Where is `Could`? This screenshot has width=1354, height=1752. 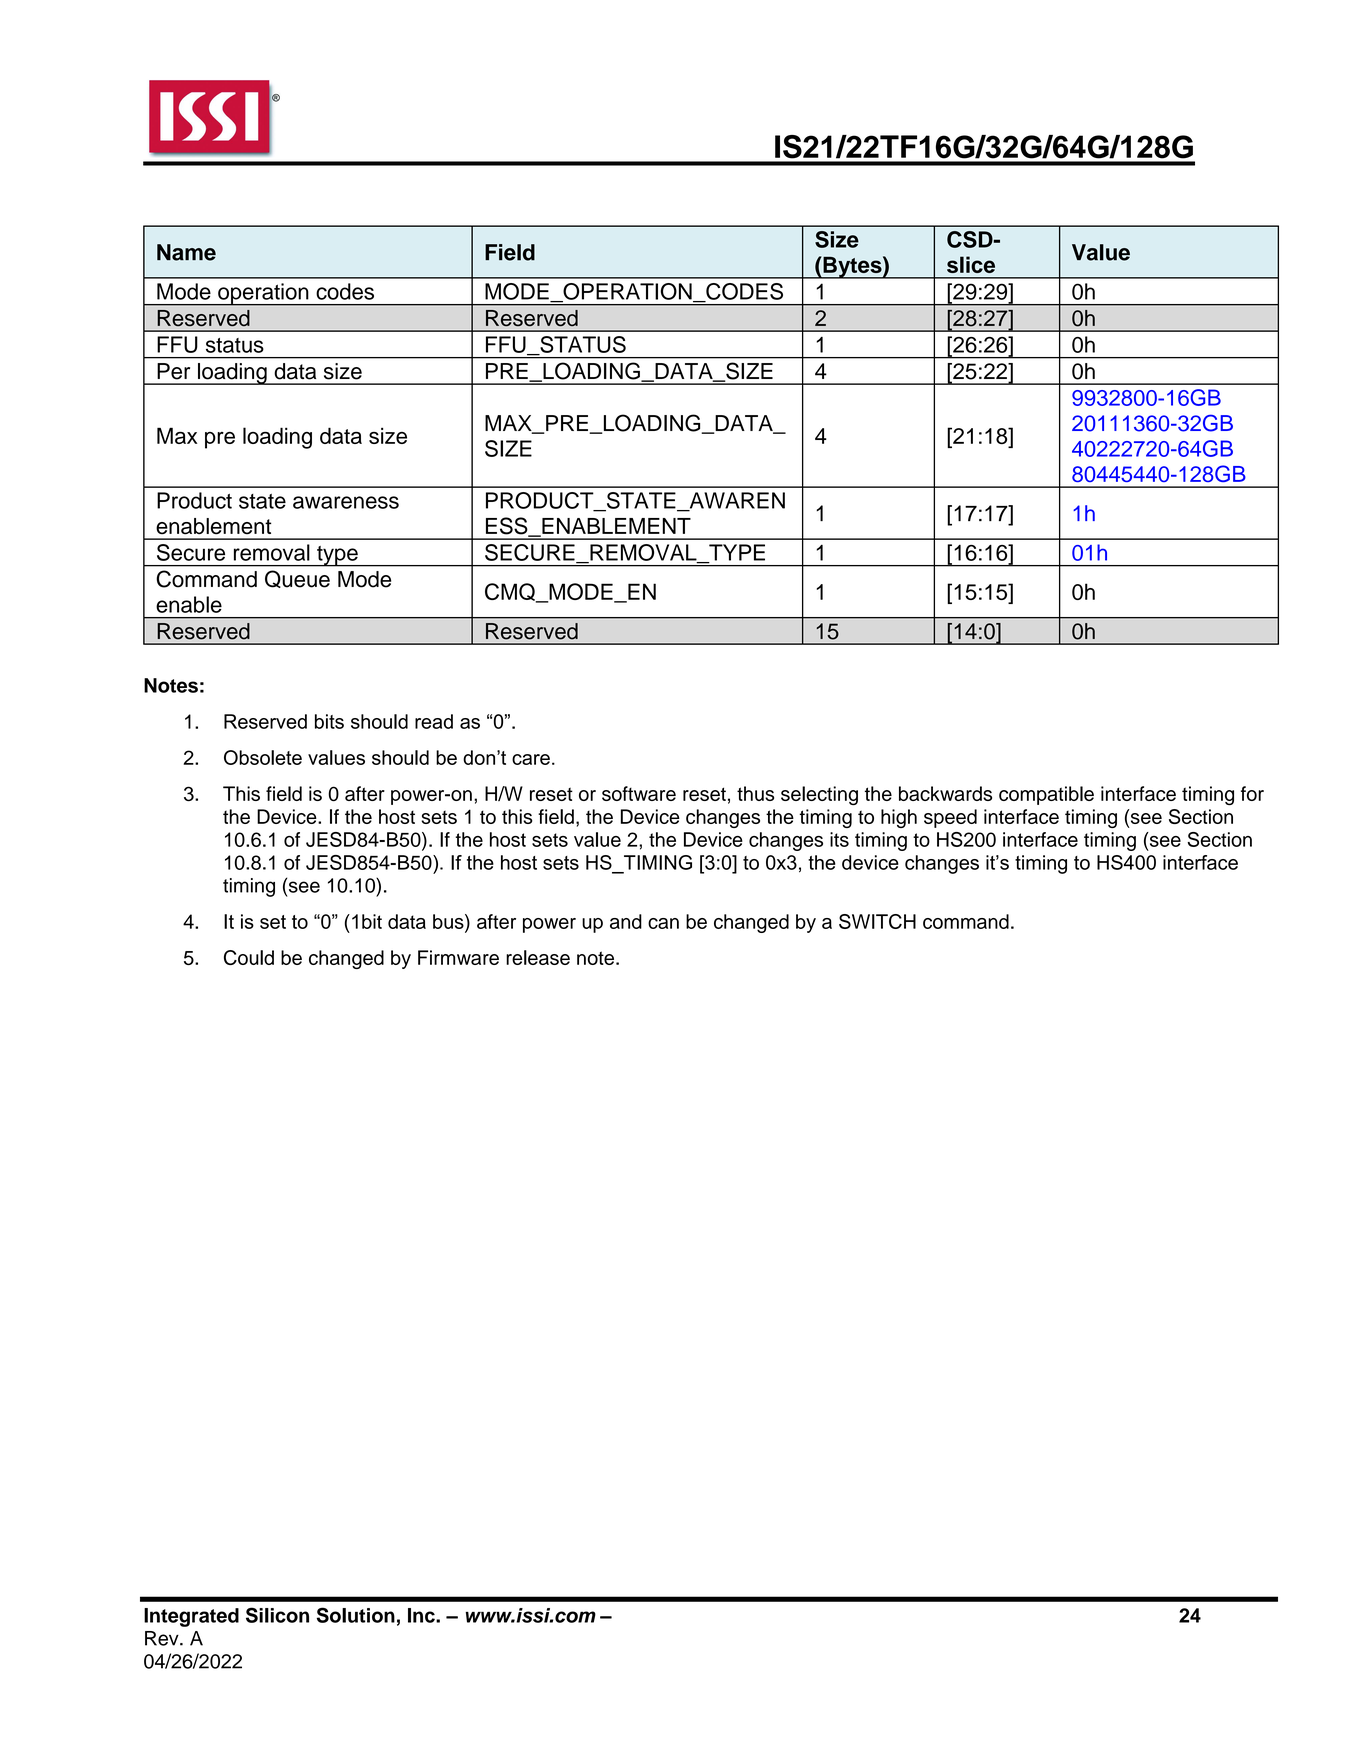 Could is located at coordinates (249, 957).
